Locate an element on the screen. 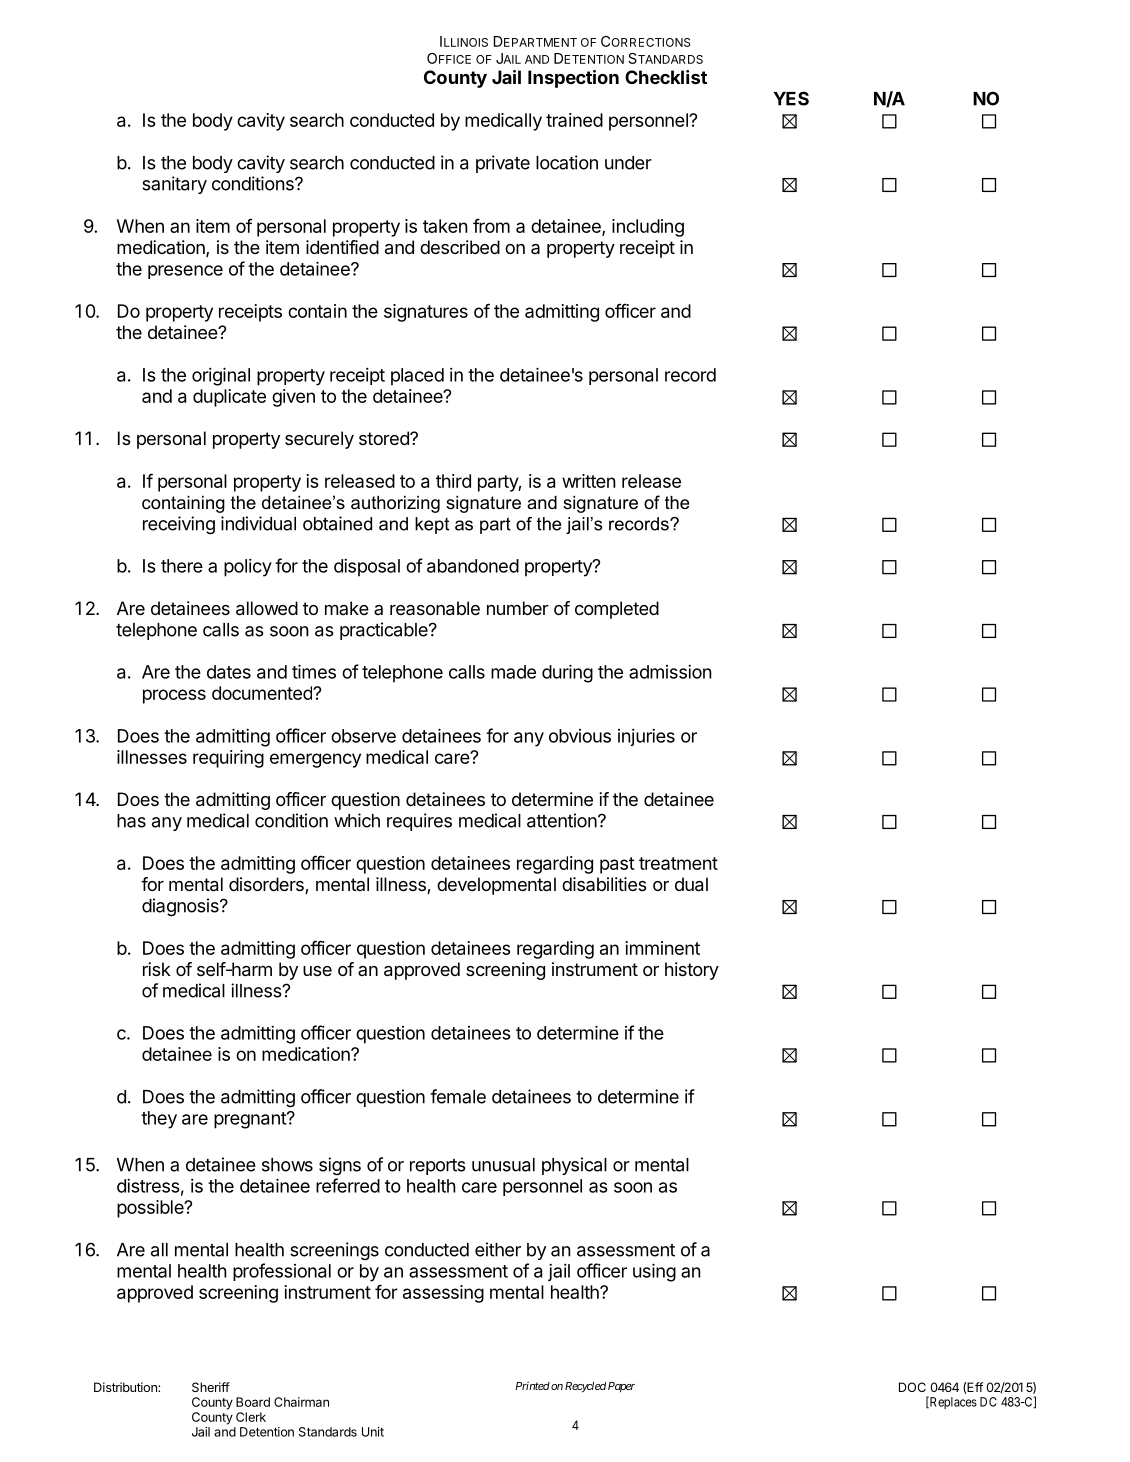 The width and height of the screenshot is (1130, 1462). Sheriff is located at coordinates (211, 1387).
